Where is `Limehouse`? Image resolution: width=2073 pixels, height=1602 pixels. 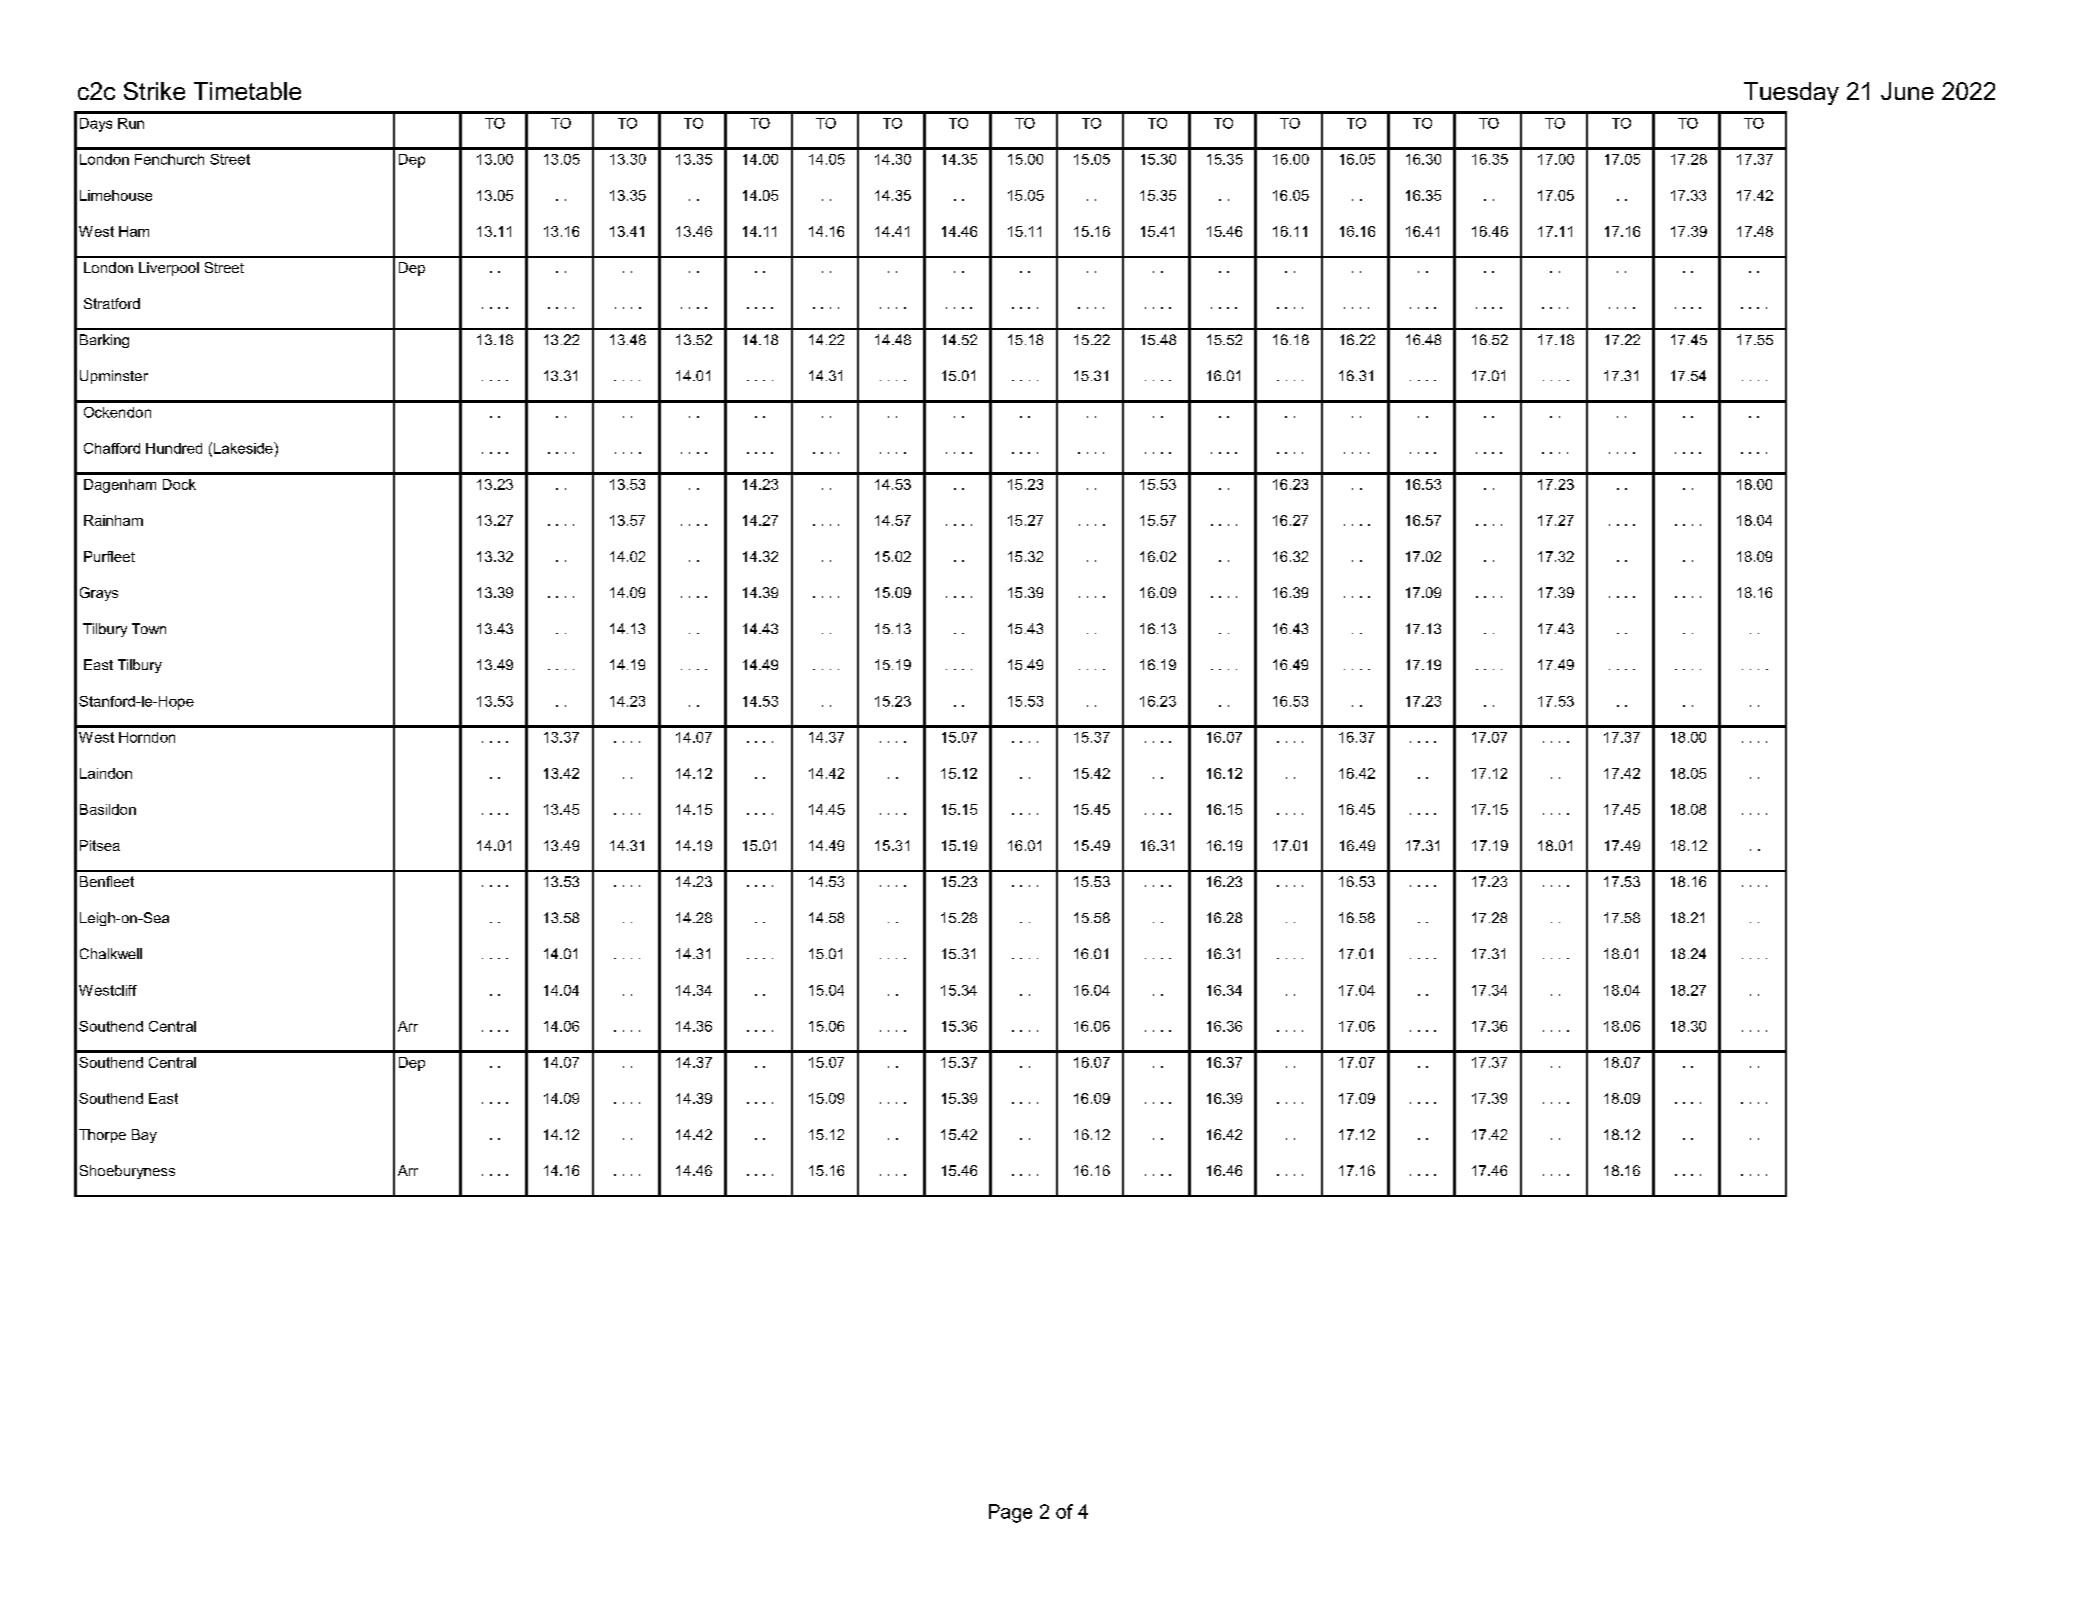 Limehouse is located at coordinates (116, 195).
